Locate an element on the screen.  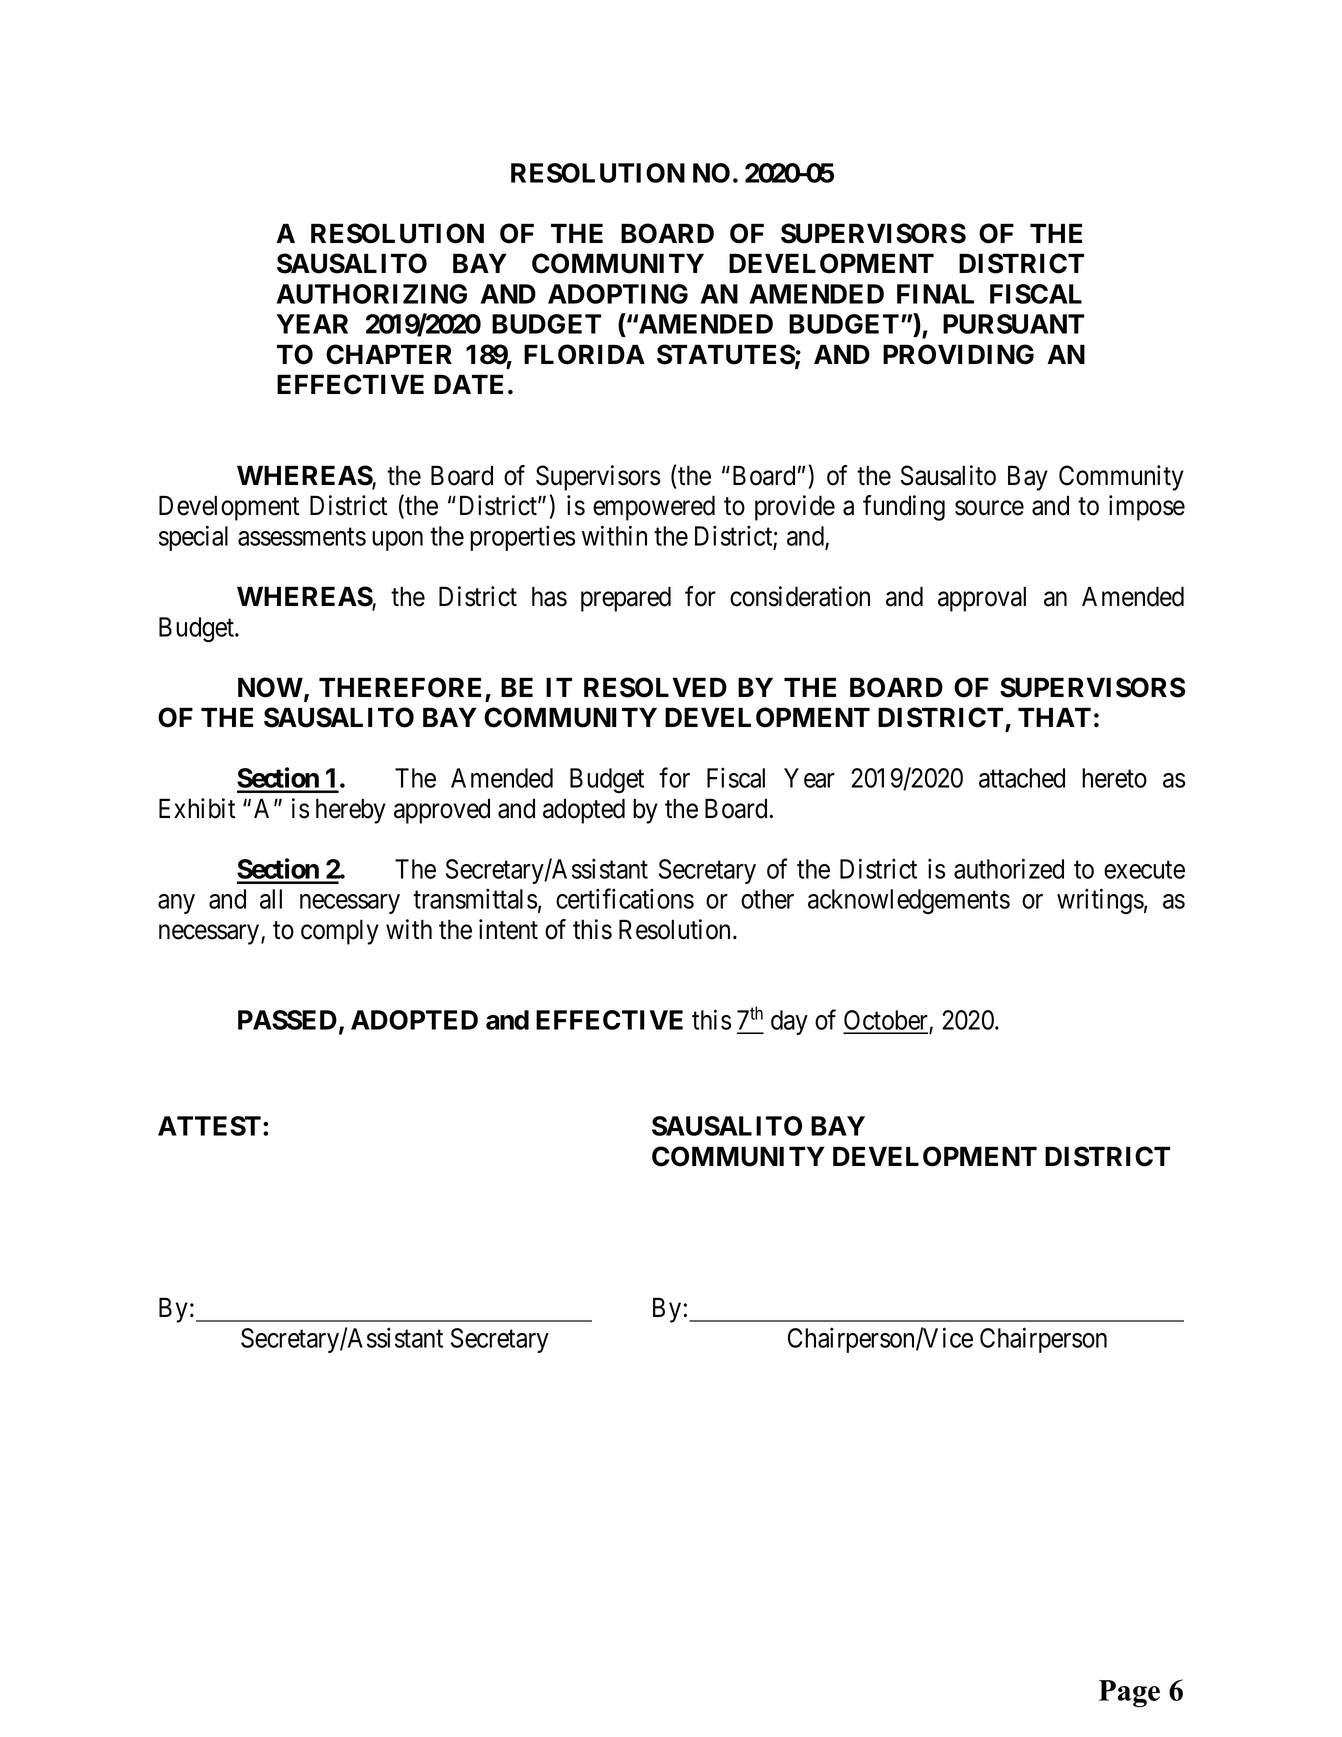
RESOLVED is located at coordinates (655, 687).
